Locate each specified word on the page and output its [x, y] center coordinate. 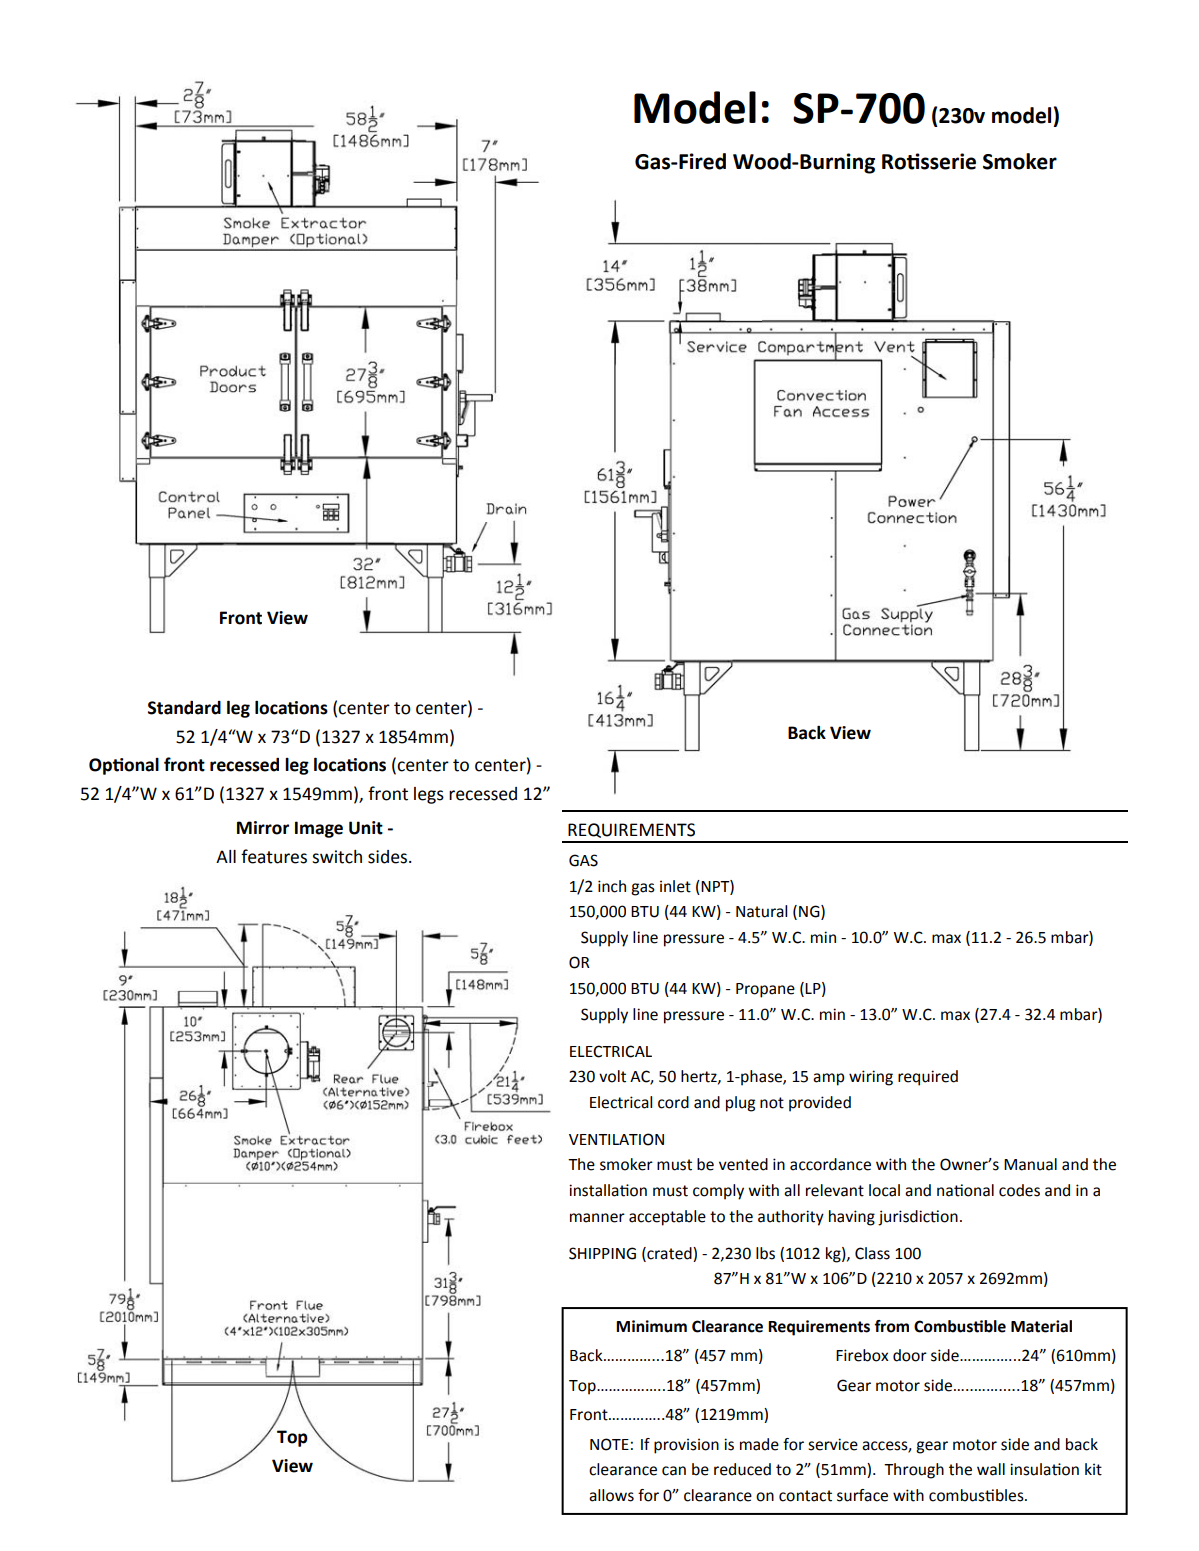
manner [597, 1218]
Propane [765, 990]
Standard [184, 708]
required [928, 1078]
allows [611, 1495]
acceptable [667, 1218]
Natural [761, 911]
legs [429, 795]
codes [1019, 1190]
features [274, 856]
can [674, 1471]
